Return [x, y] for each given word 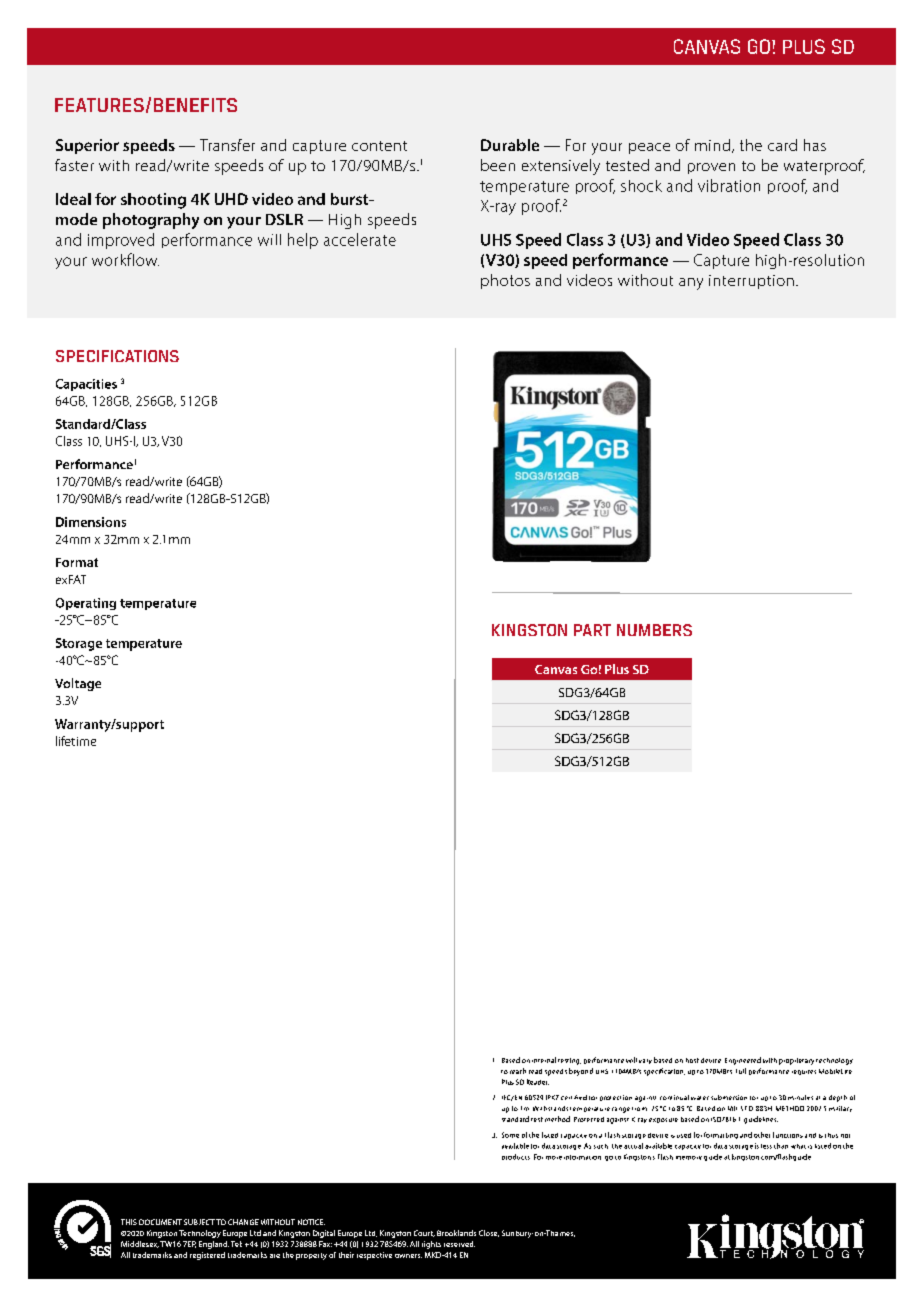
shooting [153, 201]
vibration [729, 185]
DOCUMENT [160, 1222]
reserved [459, 1244]
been [498, 165]
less [766, 1146]
